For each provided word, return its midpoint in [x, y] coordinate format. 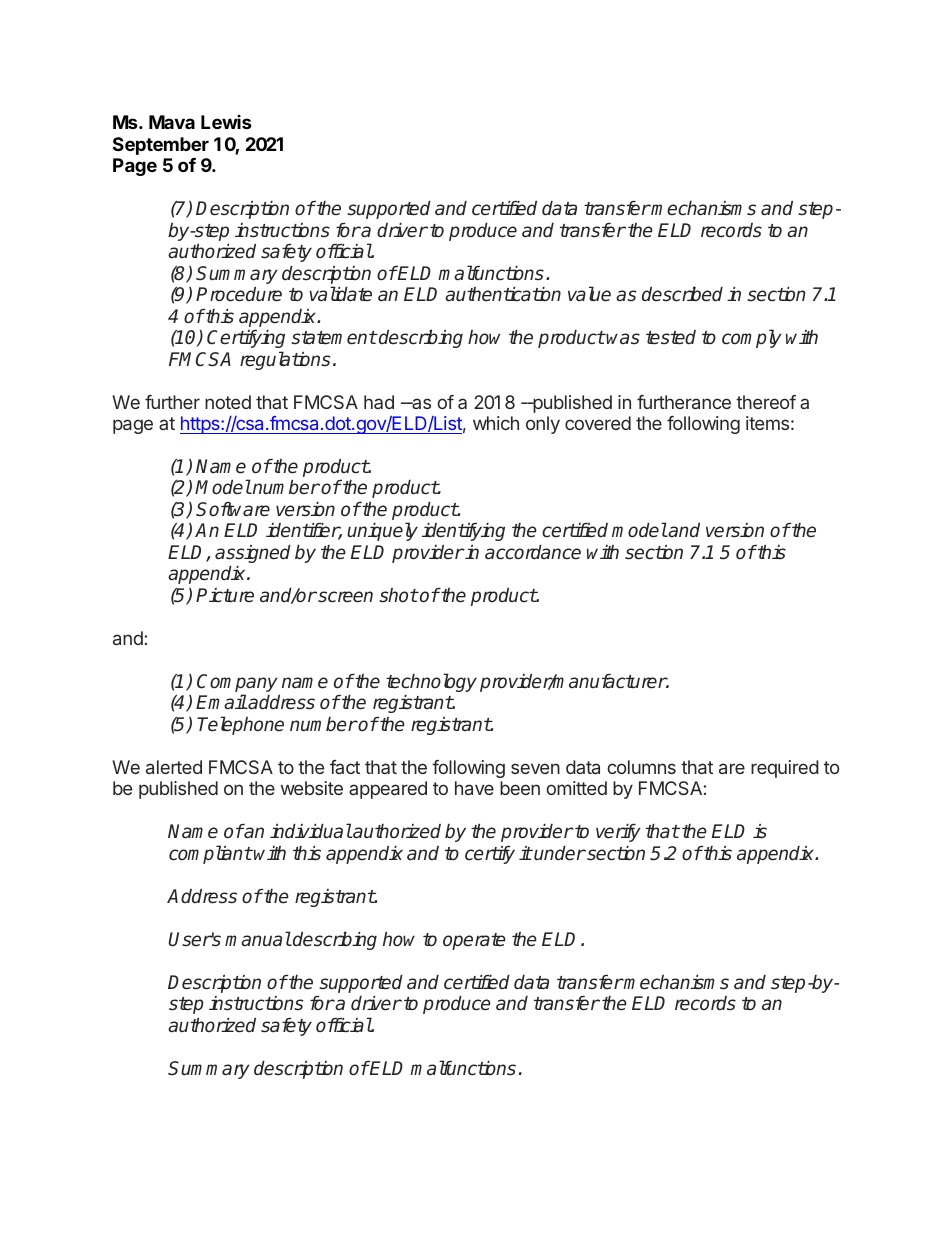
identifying [463, 532]
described [682, 294]
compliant [210, 854]
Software [233, 509]
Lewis [226, 122]
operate [474, 941]
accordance [533, 552]
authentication [503, 294]
